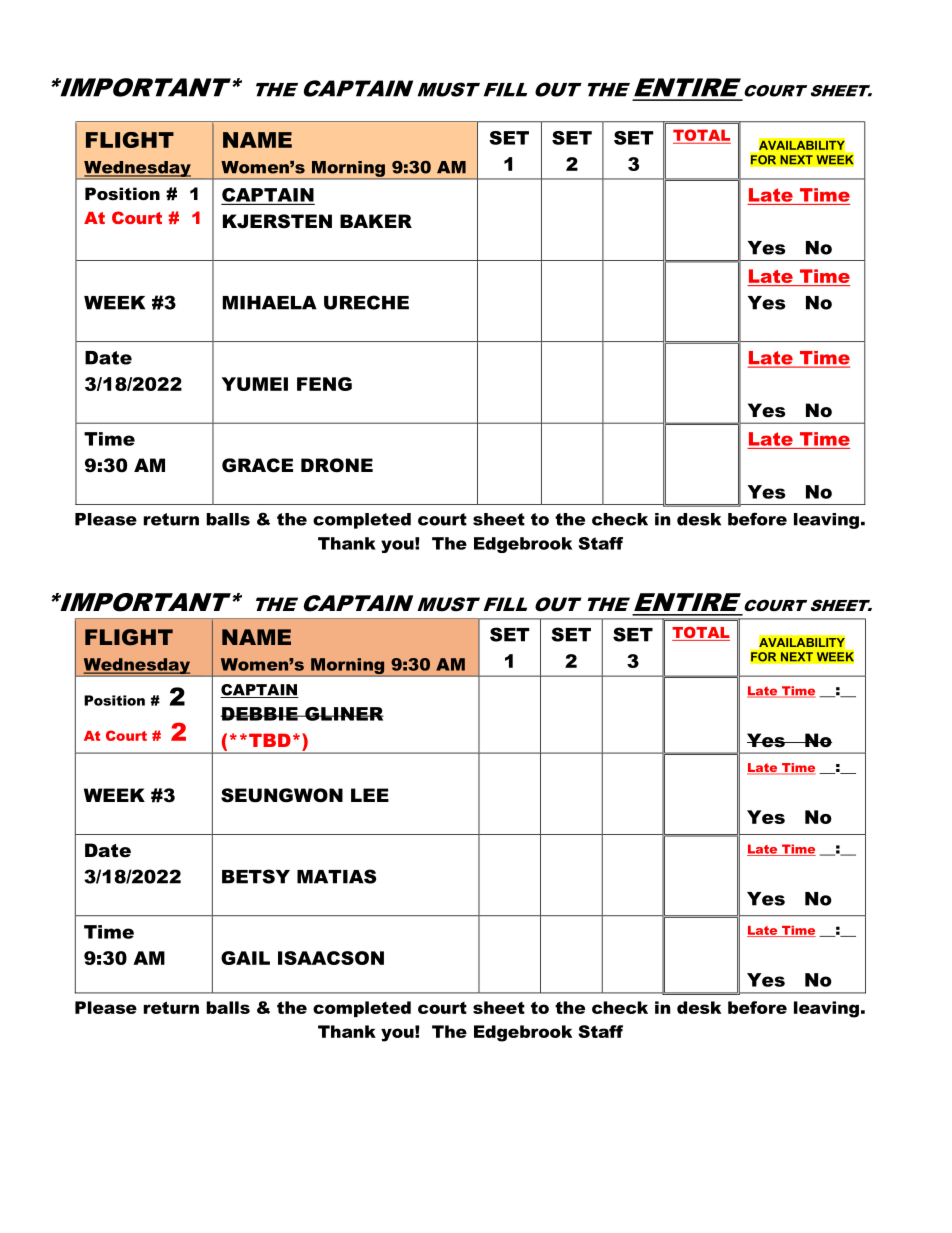  I want to click on ISAACSON, so click(331, 958).
